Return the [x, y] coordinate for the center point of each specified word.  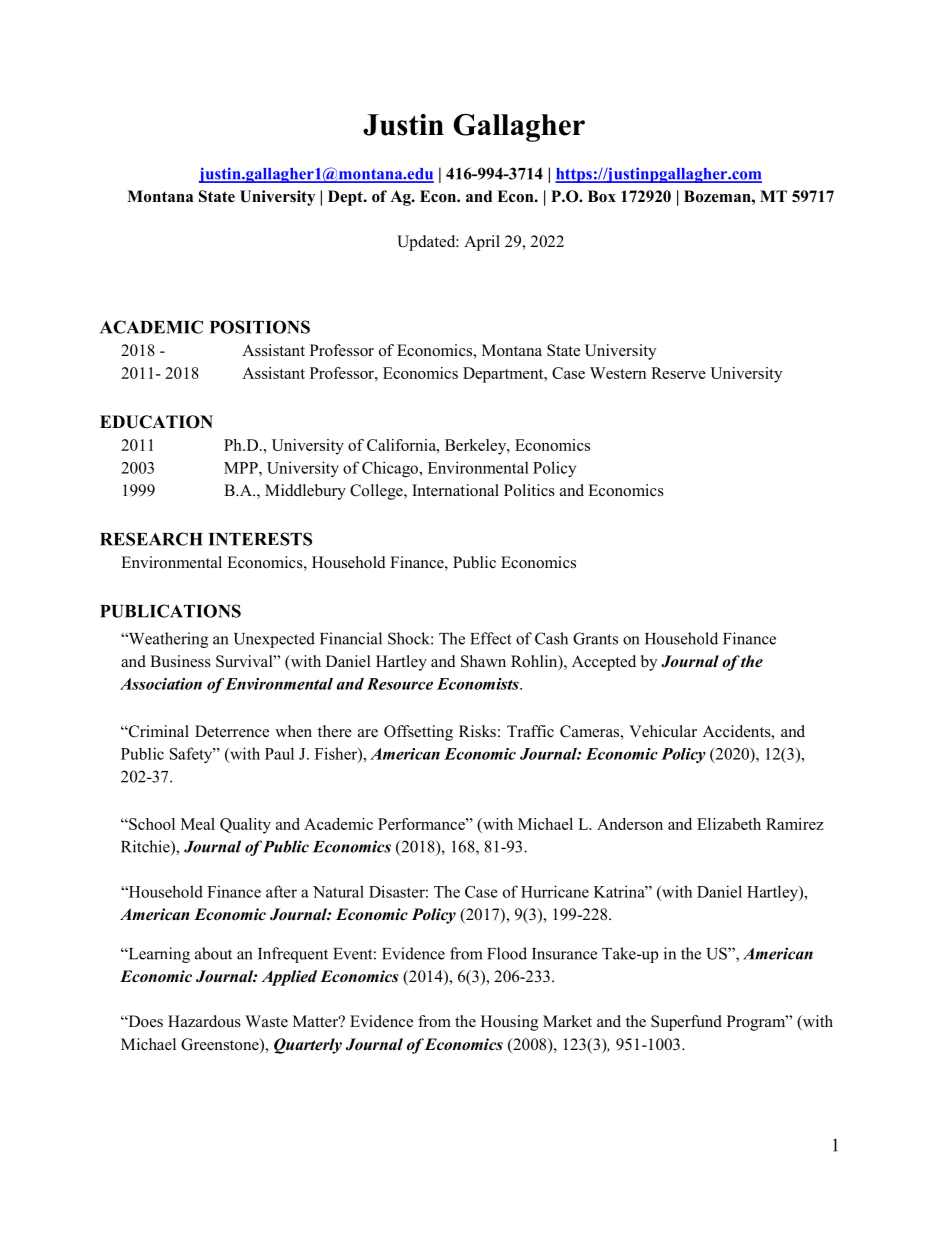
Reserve [678, 373]
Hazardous [204, 1021]
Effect [490, 638]
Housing [509, 1023]
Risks [477, 731]
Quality [245, 826]
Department [504, 375]
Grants [595, 638]
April [482, 243]
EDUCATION [156, 422]
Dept [346, 198]
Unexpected [274, 640]
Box [602, 196]
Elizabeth [729, 824]
